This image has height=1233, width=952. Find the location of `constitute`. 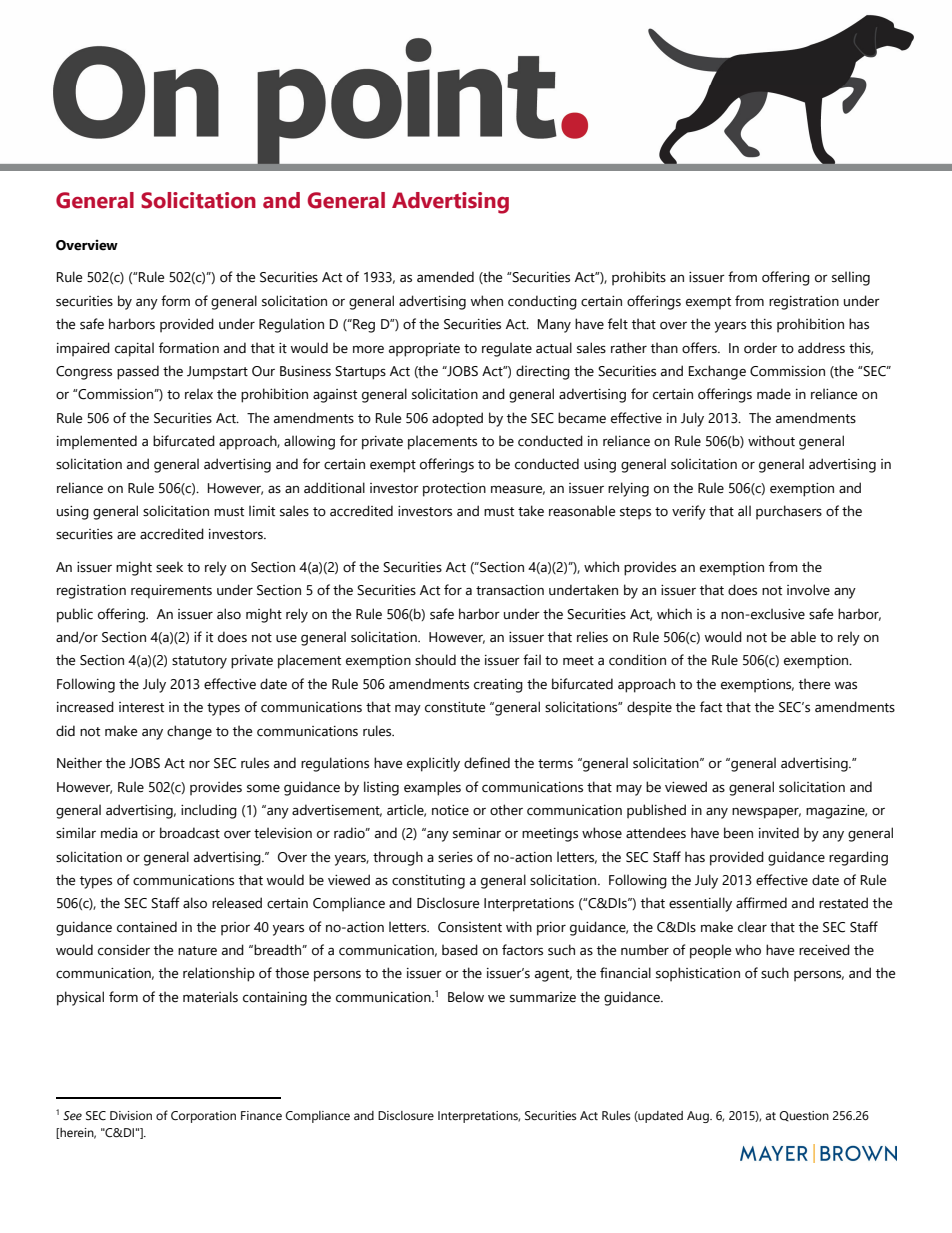

constitute is located at coordinates (455, 707).
